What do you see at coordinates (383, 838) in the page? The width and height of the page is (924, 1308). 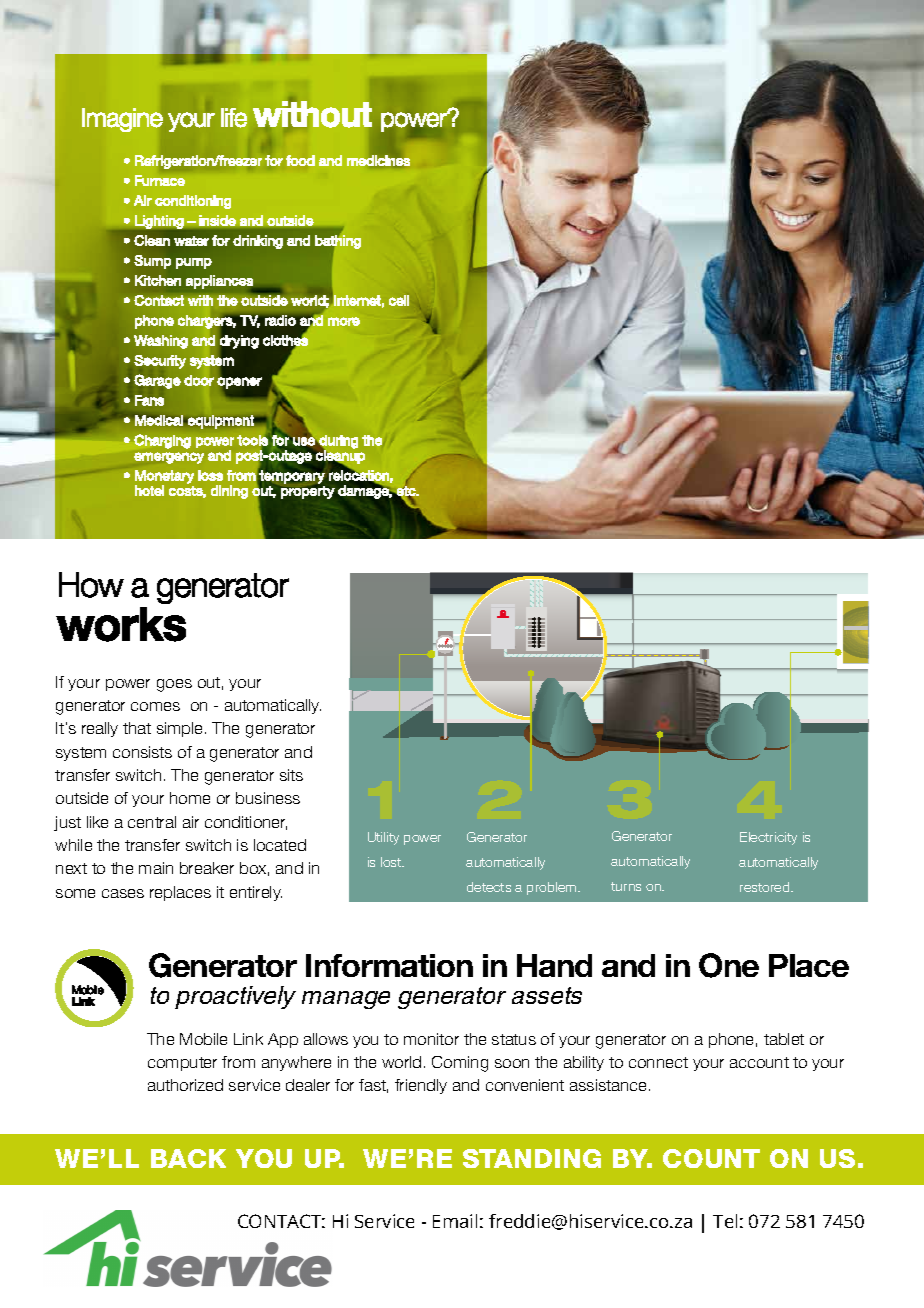 I see `Utility` at bounding box center [383, 838].
